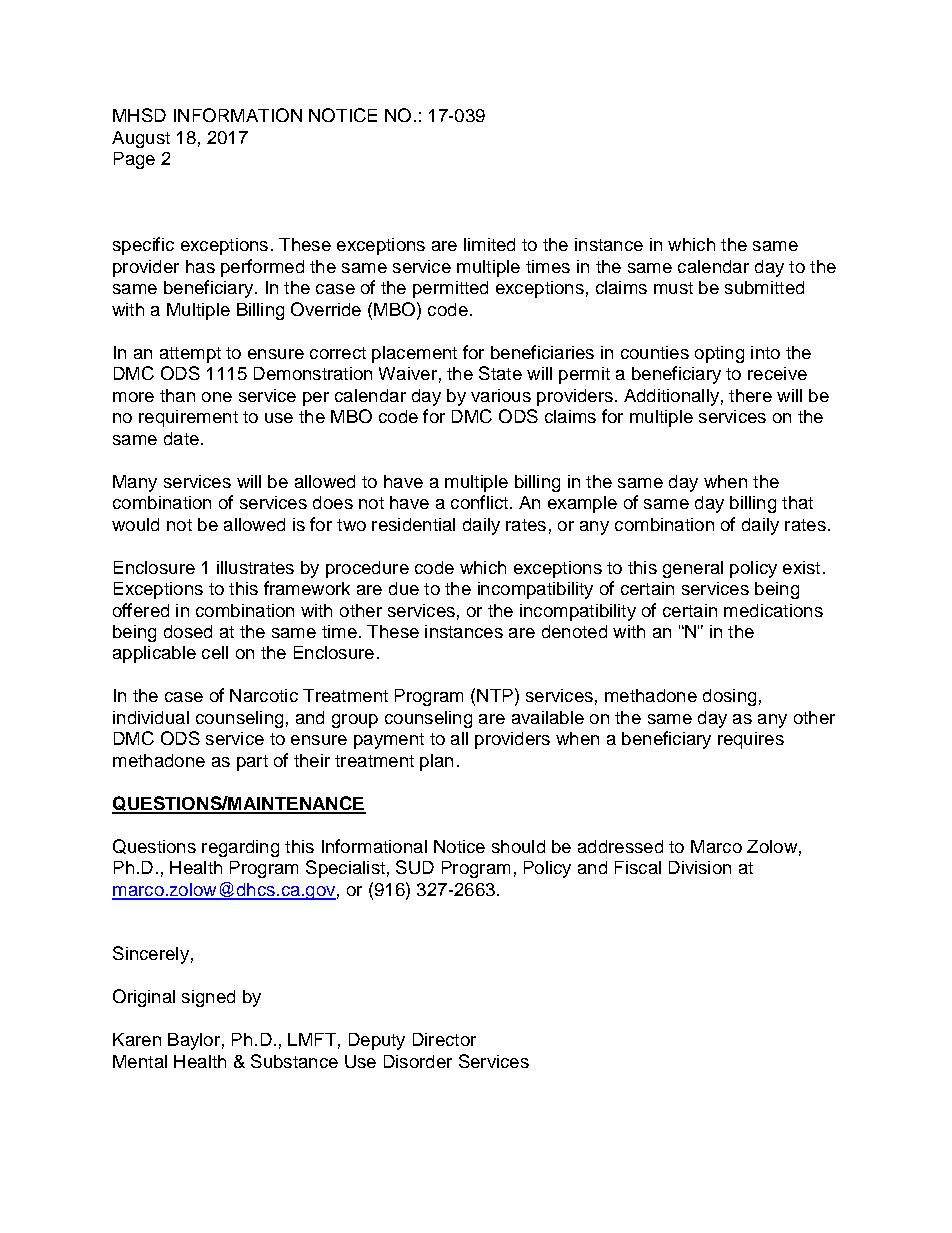 The width and height of the page is (952, 1233). What do you see at coordinates (764, 287) in the page?
I see `submitted` at bounding box center [764, 287].
